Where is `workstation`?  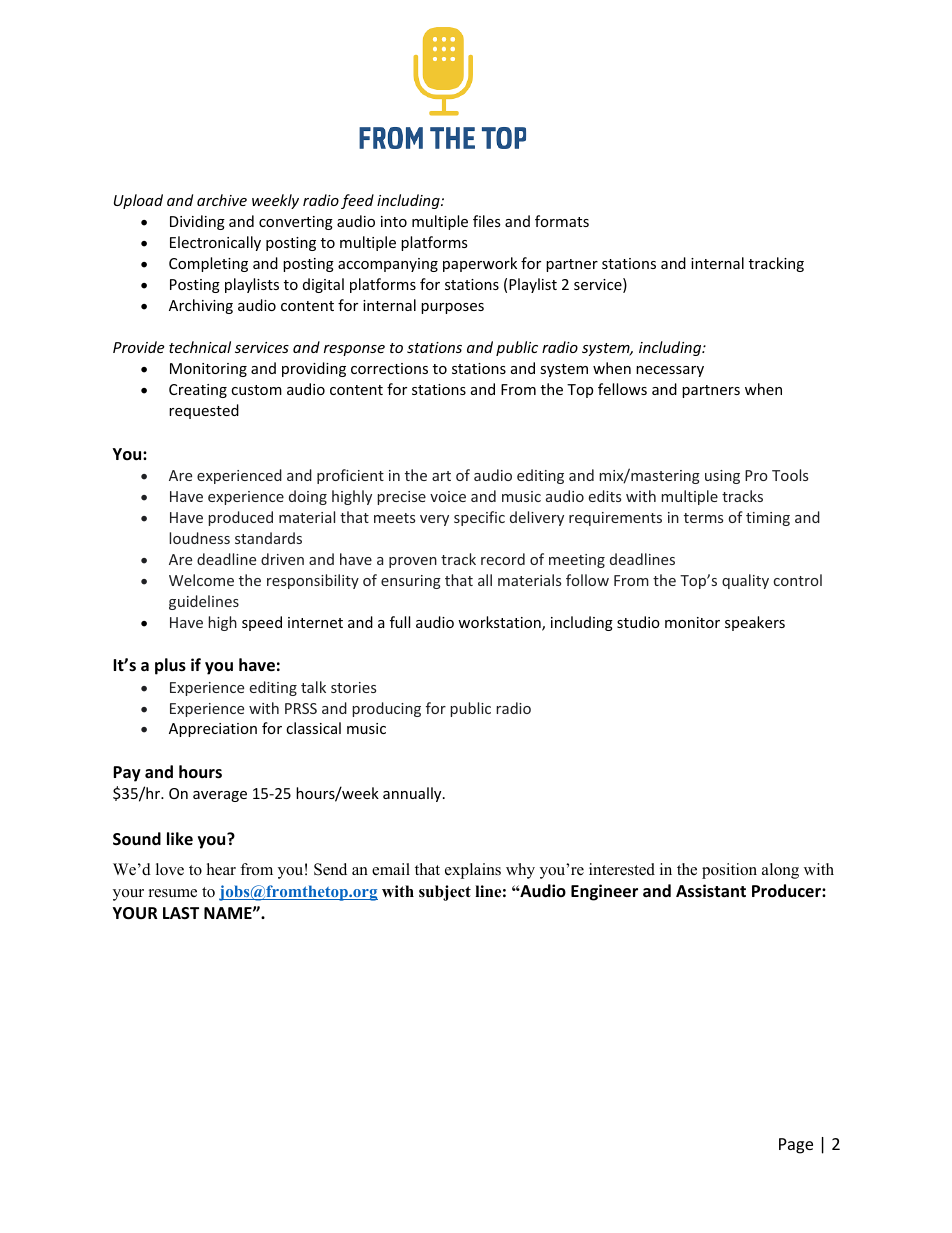 workstation is located at coordinates (500, 623).
